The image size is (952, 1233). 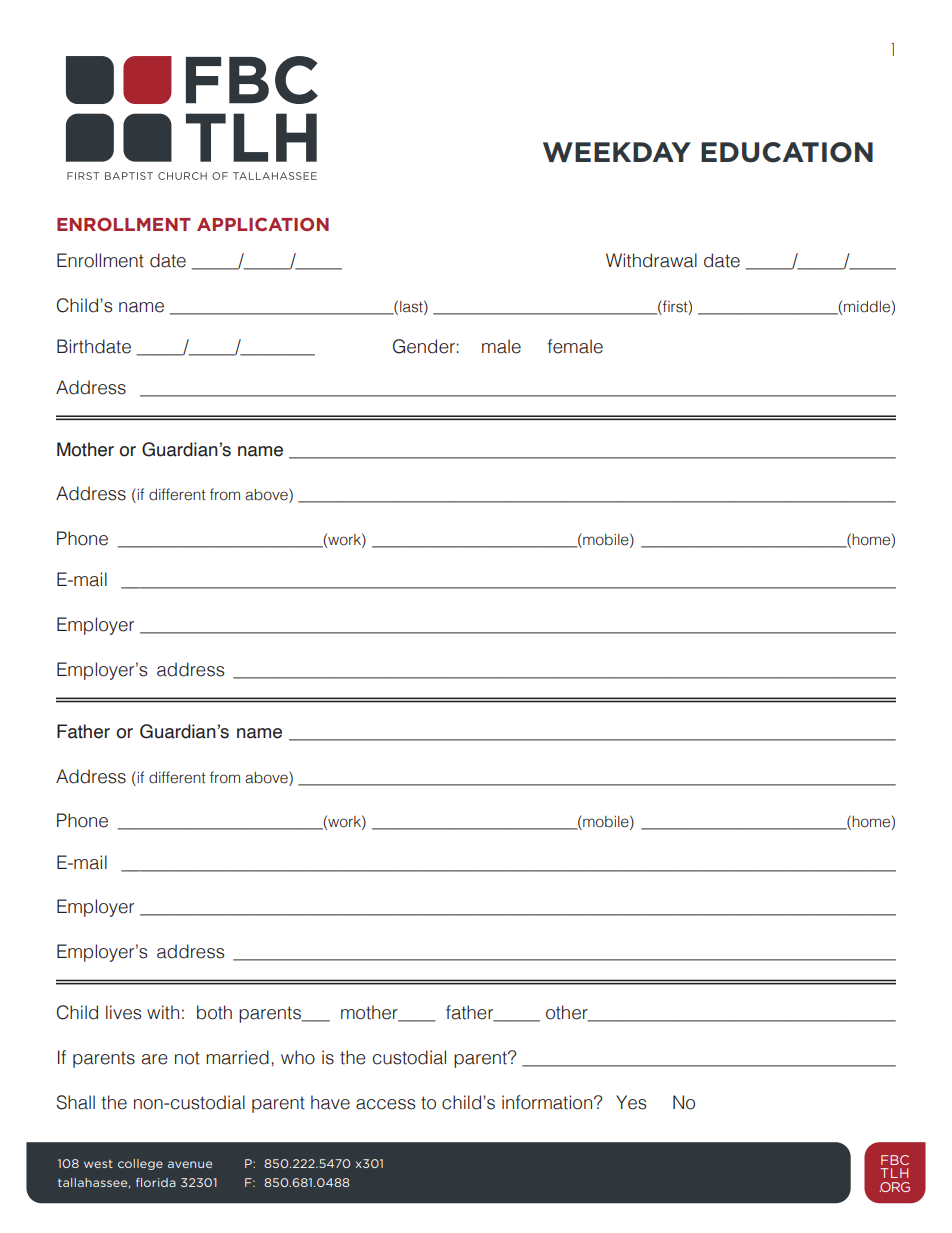 I want to click on WEEKDAY, so click(x=617, y=152).
